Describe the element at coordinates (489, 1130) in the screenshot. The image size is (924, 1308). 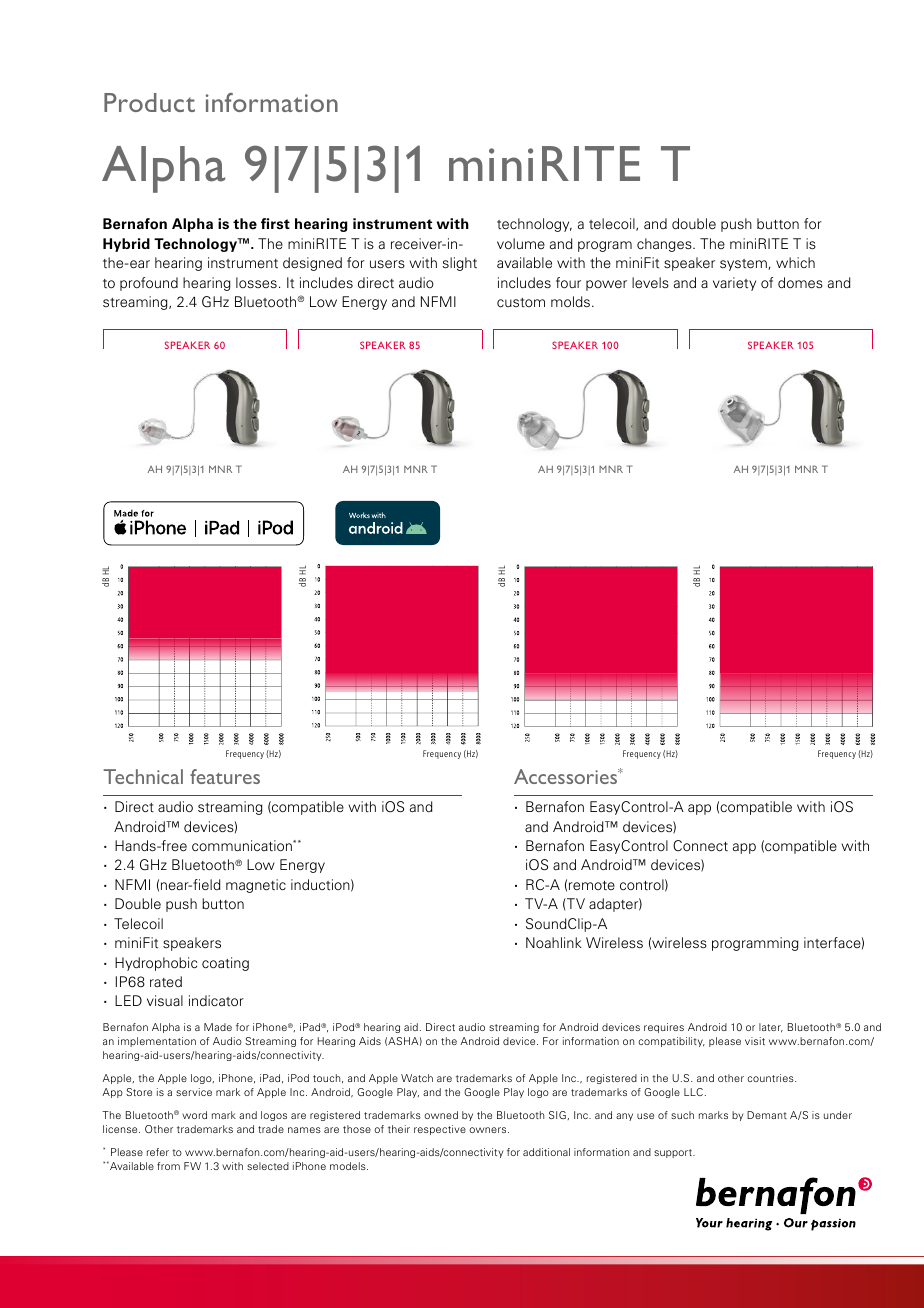
I see `owners` at that location.
